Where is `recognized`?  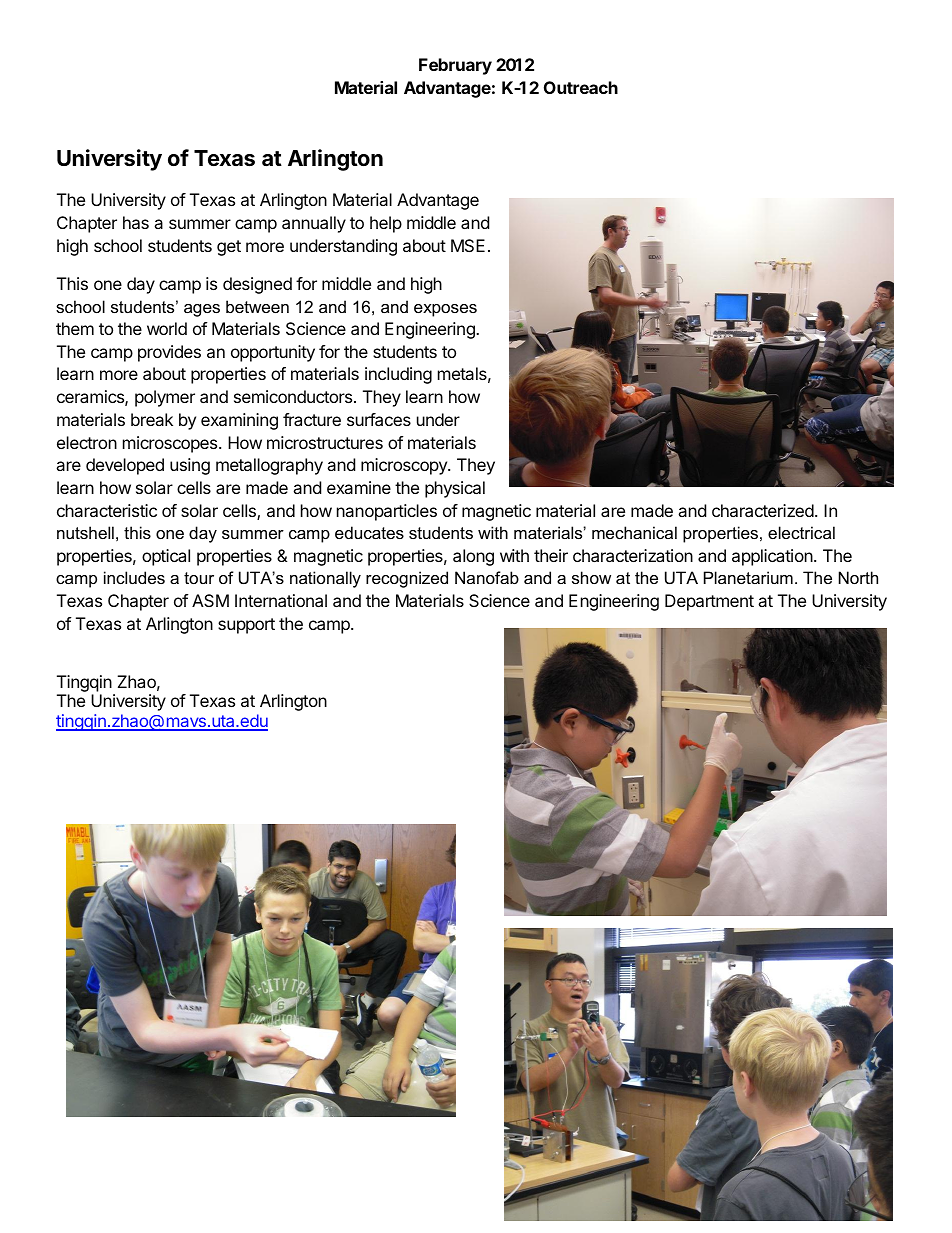 recognized is located at coordinates (407, 579).
